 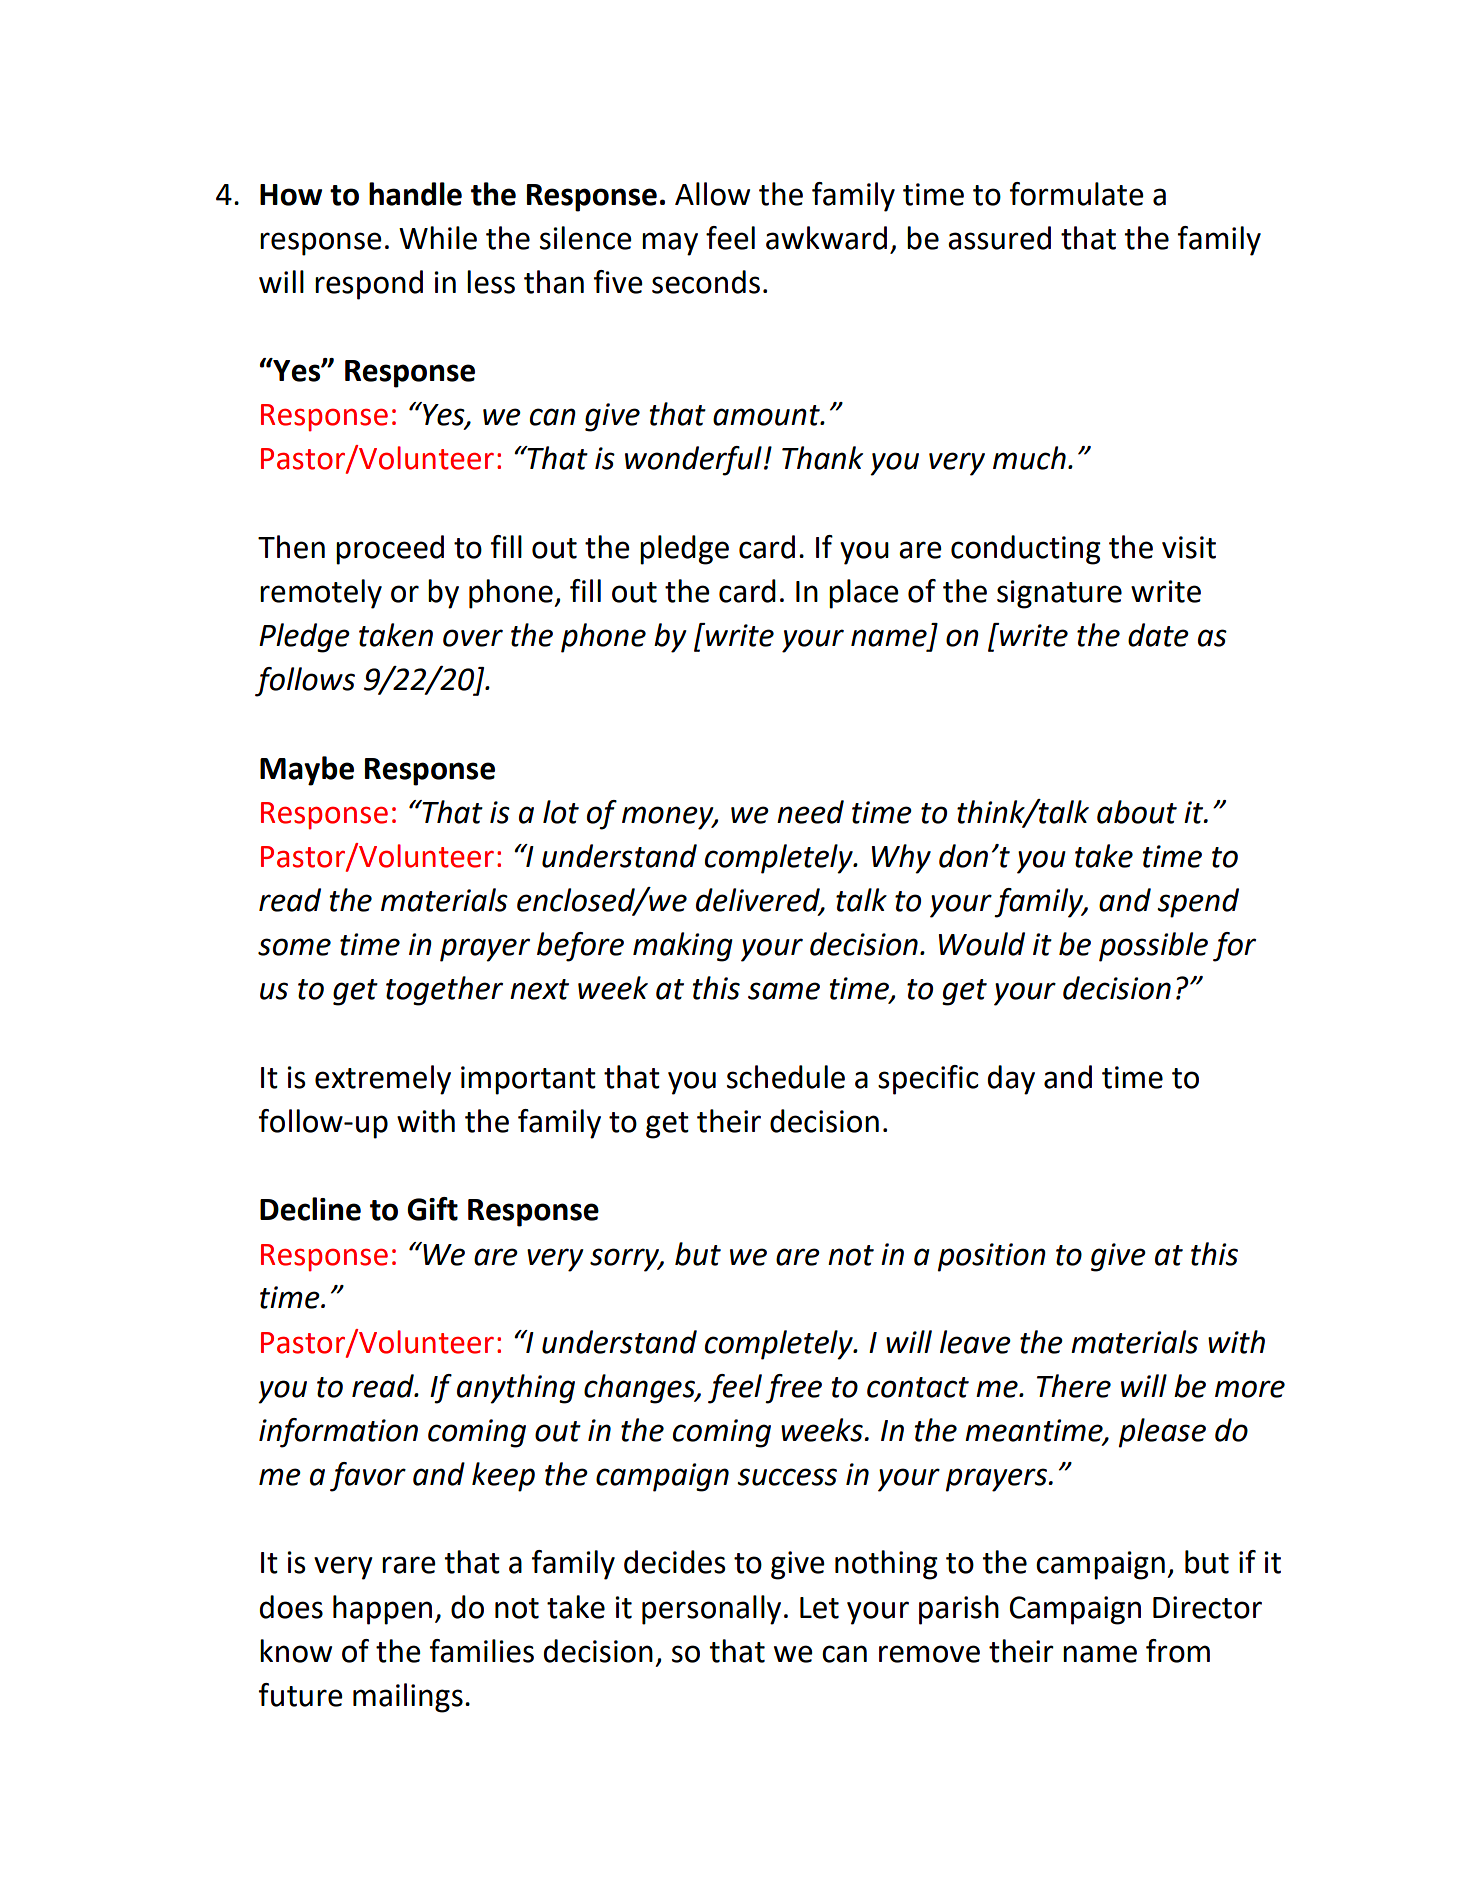 What do you see at coordinates (408, 1698) in the image?
I see `mailings` at bounding box center [408, 1698].
